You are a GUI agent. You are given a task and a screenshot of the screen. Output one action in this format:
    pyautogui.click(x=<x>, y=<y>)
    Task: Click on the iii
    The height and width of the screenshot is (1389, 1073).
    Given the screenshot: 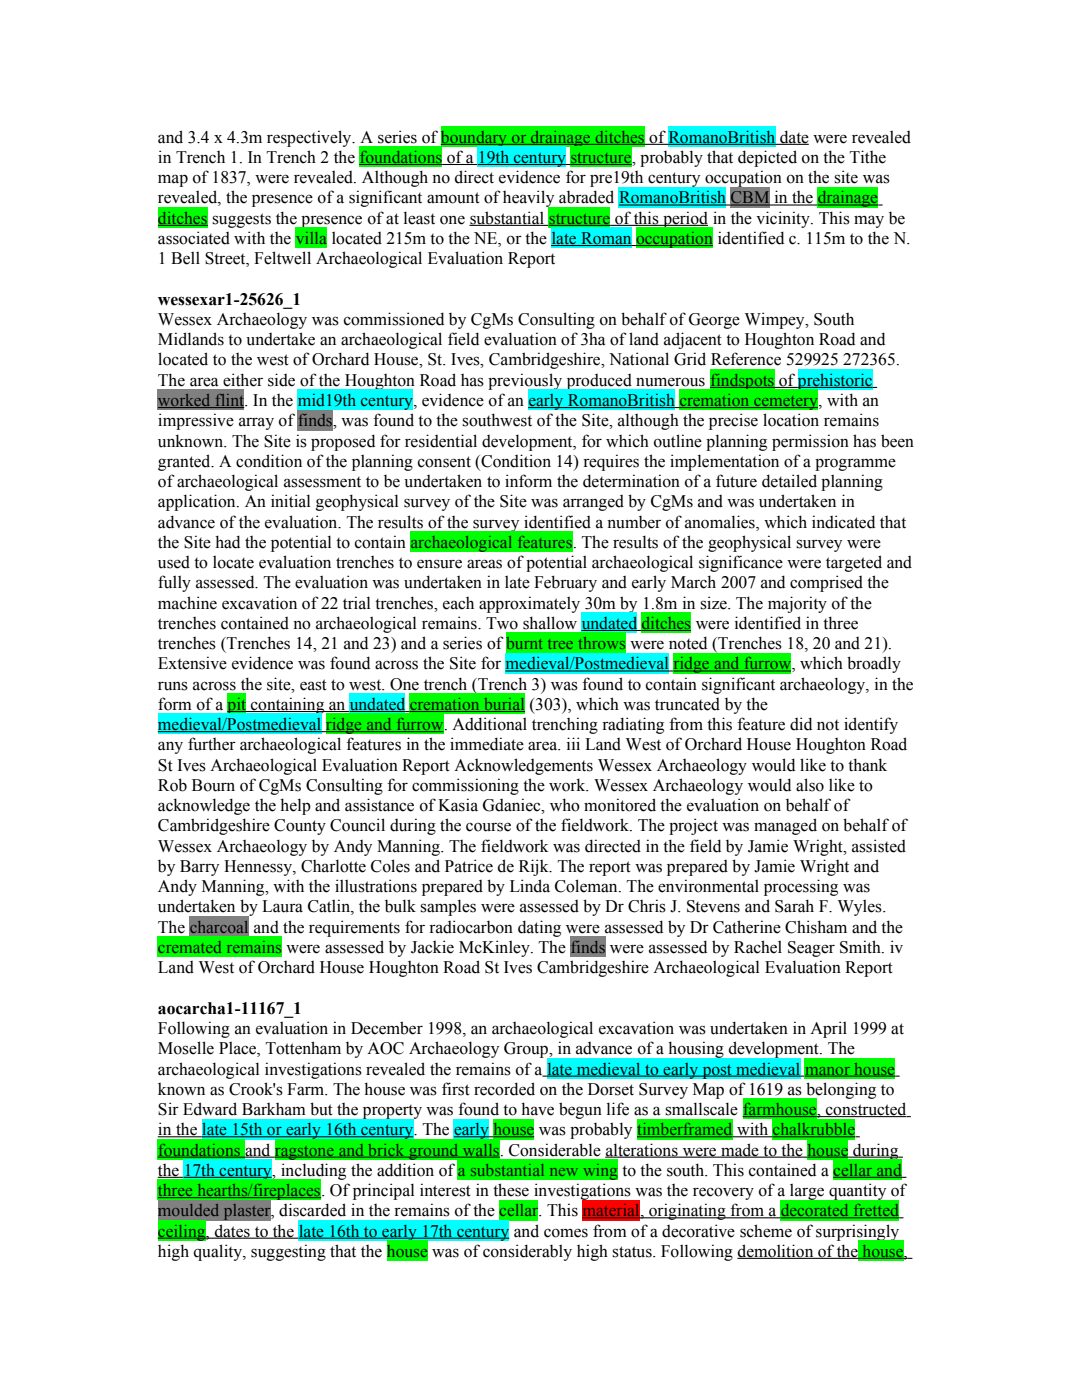 What is the action you would take?
    pyautogui.click(x=573, y=743)
